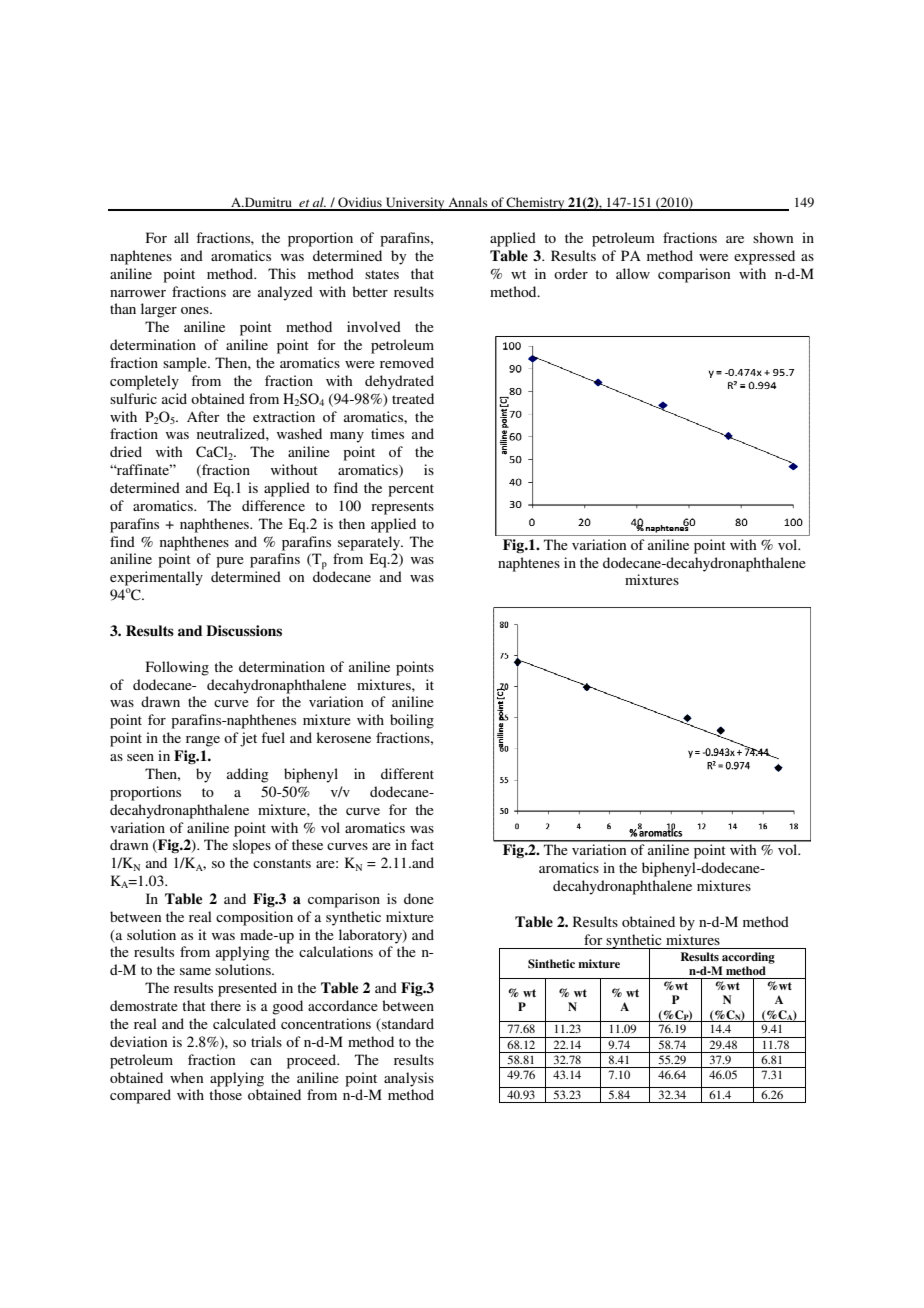 The image size is (924, 1308). What do you see at coordinates (409, 1079) in the screenshot?
I see `analysis` at bounding box center [409, 1079].
